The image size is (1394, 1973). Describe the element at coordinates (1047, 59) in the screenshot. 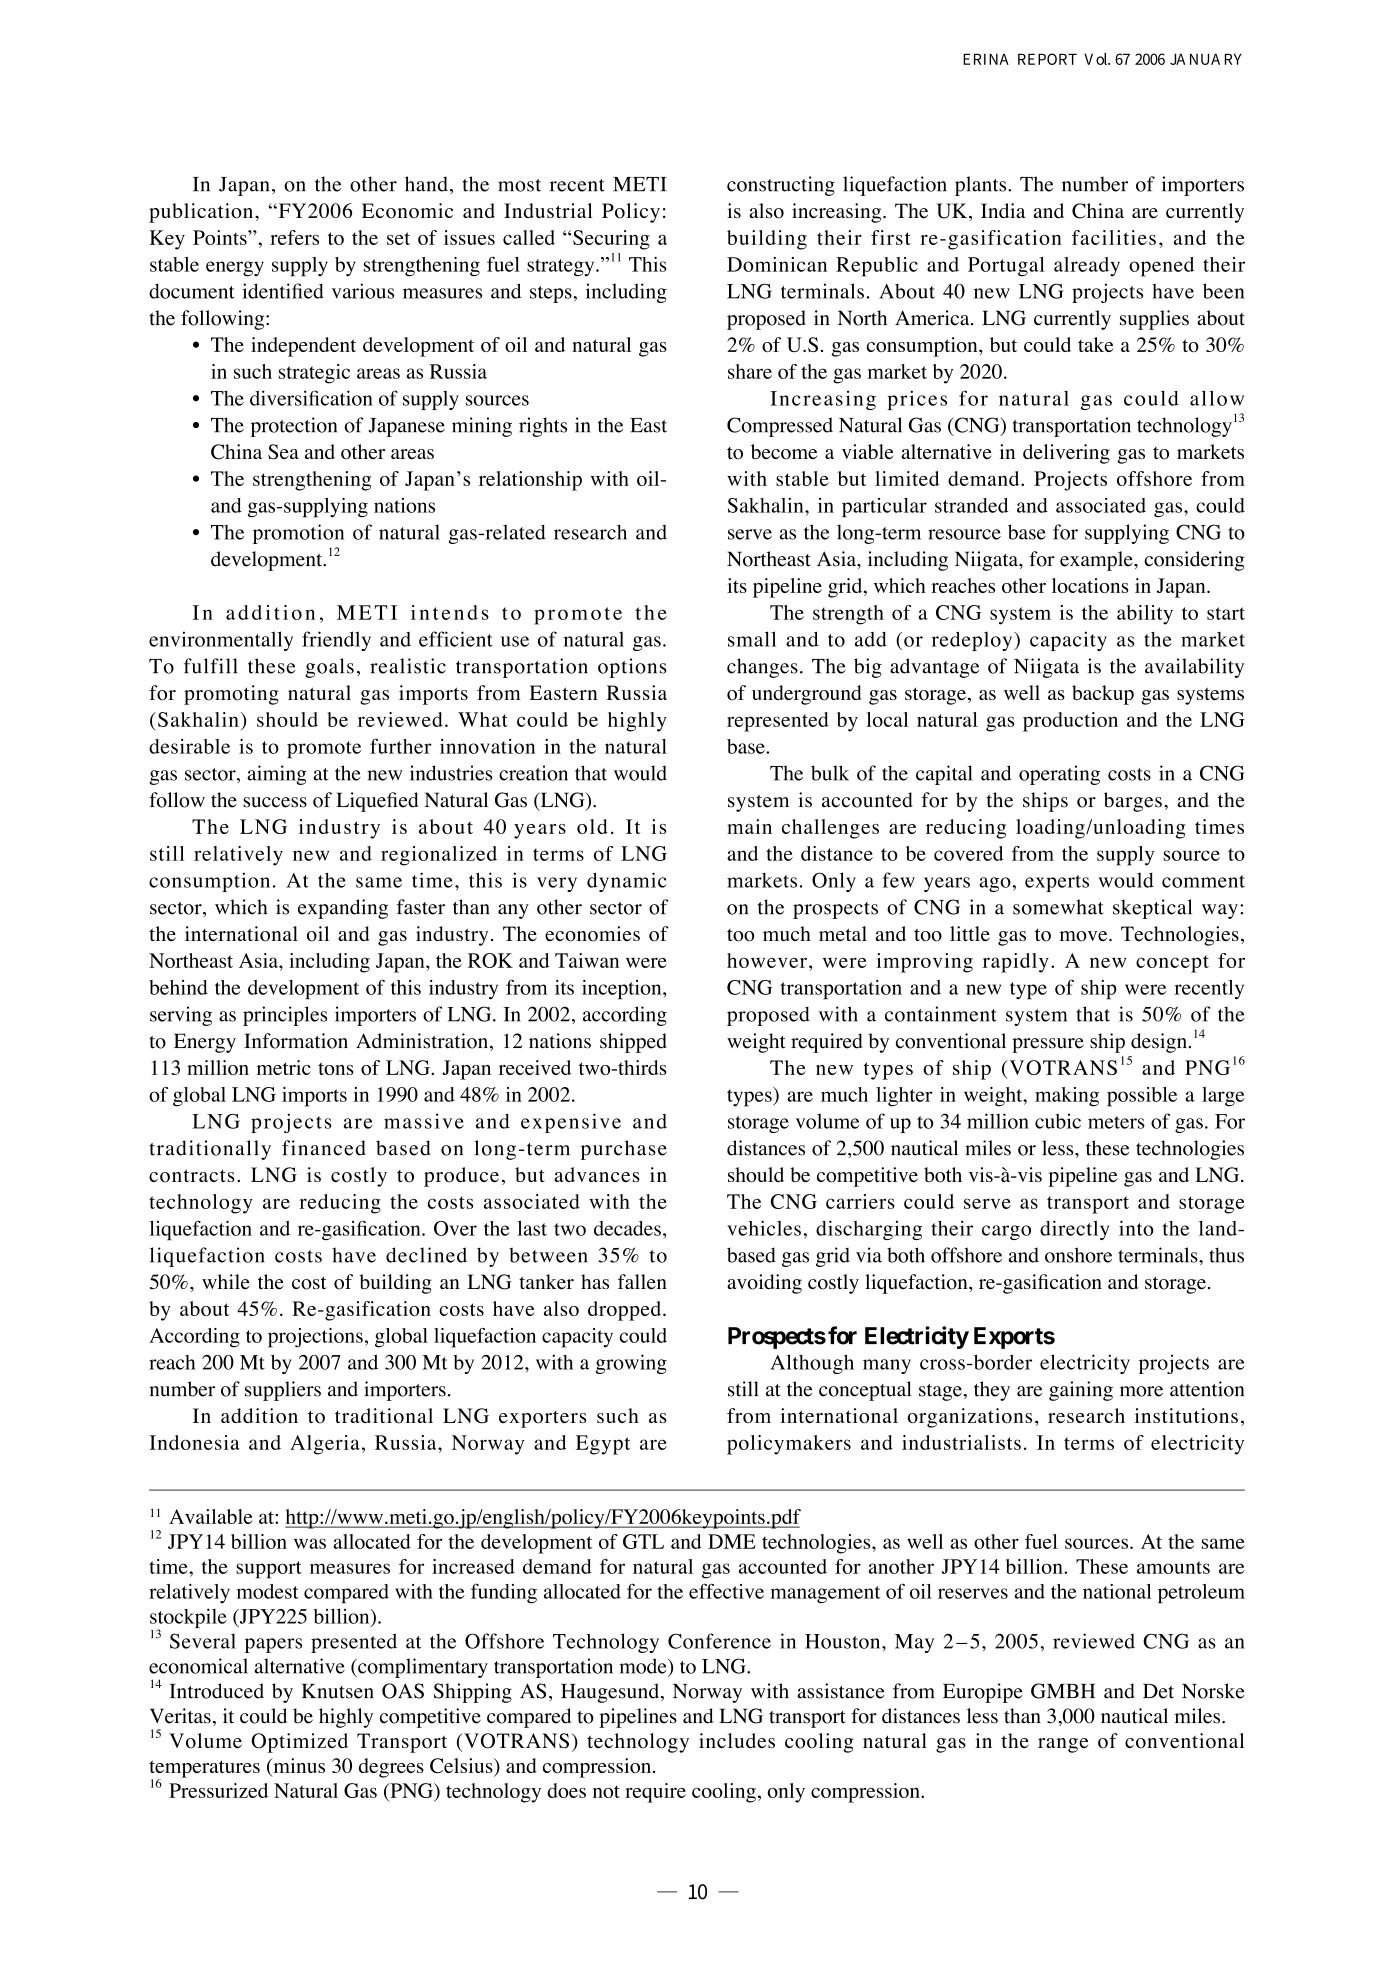

I see `REPORT` at that location.
